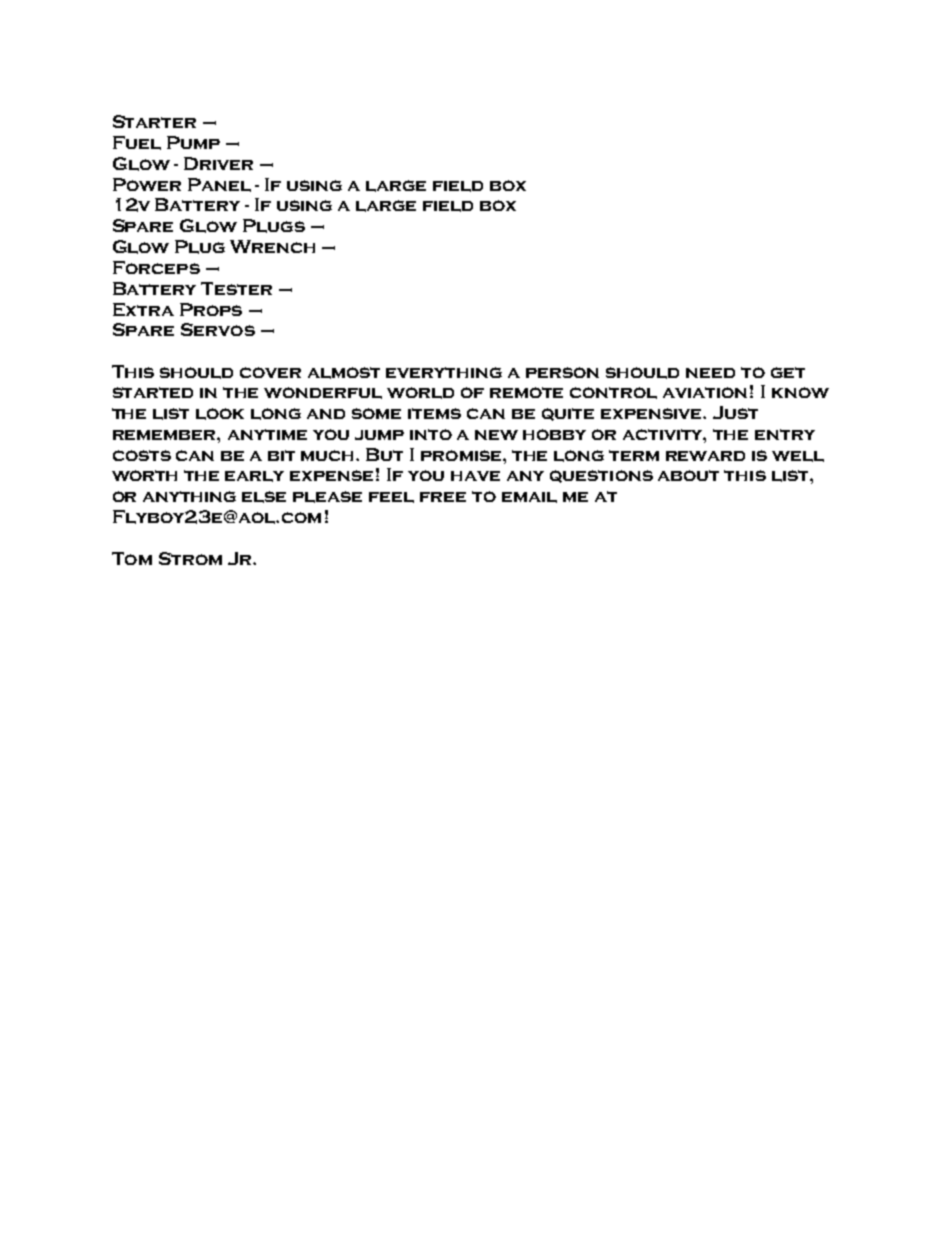 The width and height of the document is (952, 1233). What do you see at coordinates (444, 372) in the document?
I see `everything` at bounding box center [444, 372].
